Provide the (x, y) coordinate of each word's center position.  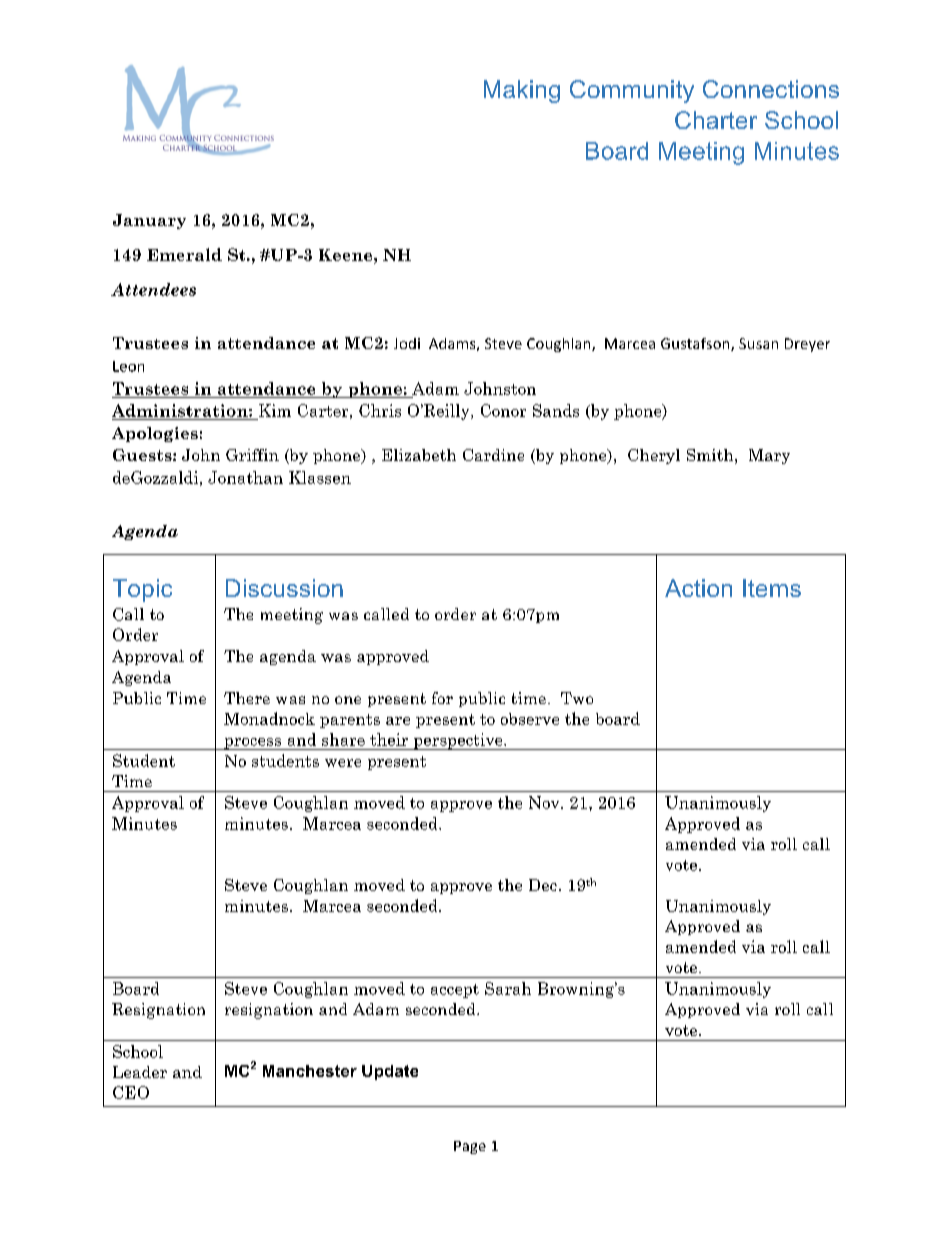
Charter (716, 120)
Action (698, 588)
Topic (142, 590)
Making (522, 91)
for (442, 698)
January (149, 221)
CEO (131, 1092)
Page (470, 1147)
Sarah (508, 988)
